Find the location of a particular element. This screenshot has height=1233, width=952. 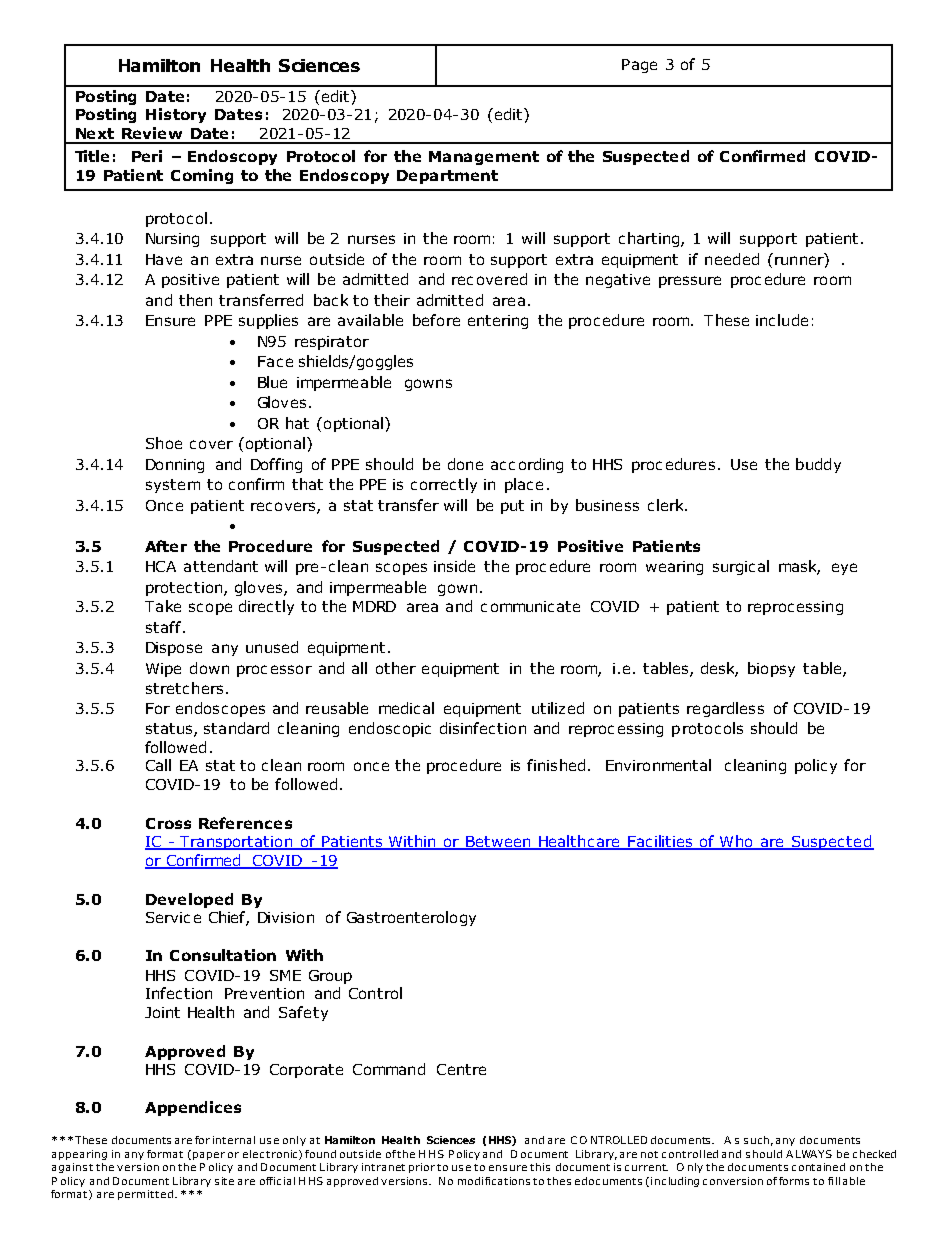

paper is located at coordinates (209, 1156).
